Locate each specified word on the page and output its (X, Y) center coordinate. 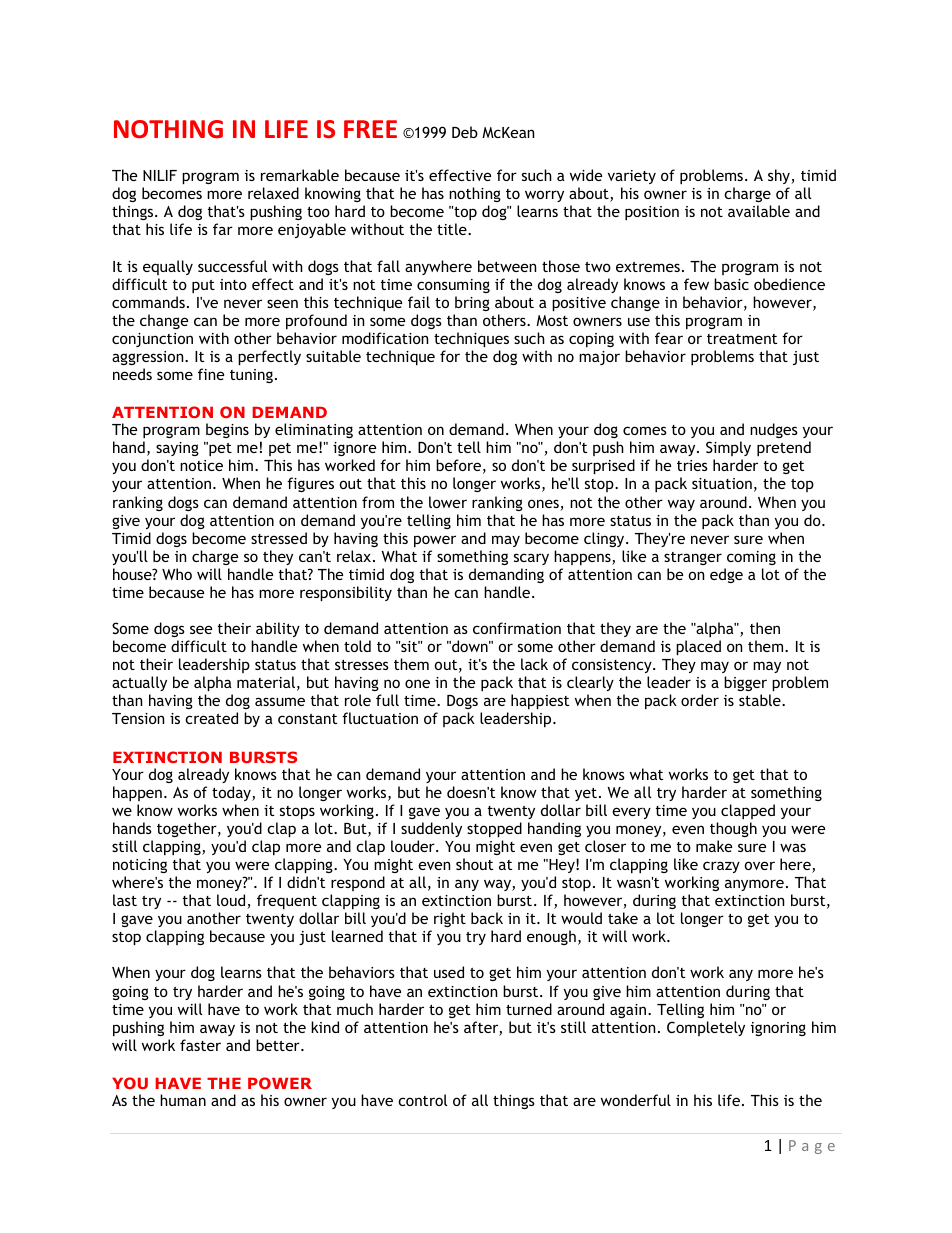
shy (780, 176)
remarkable (300, 175)
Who (177, 574)
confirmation (517, 628)
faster (200, 1045)
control (422, 1100)
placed (698, 647)
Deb (465, 132)
